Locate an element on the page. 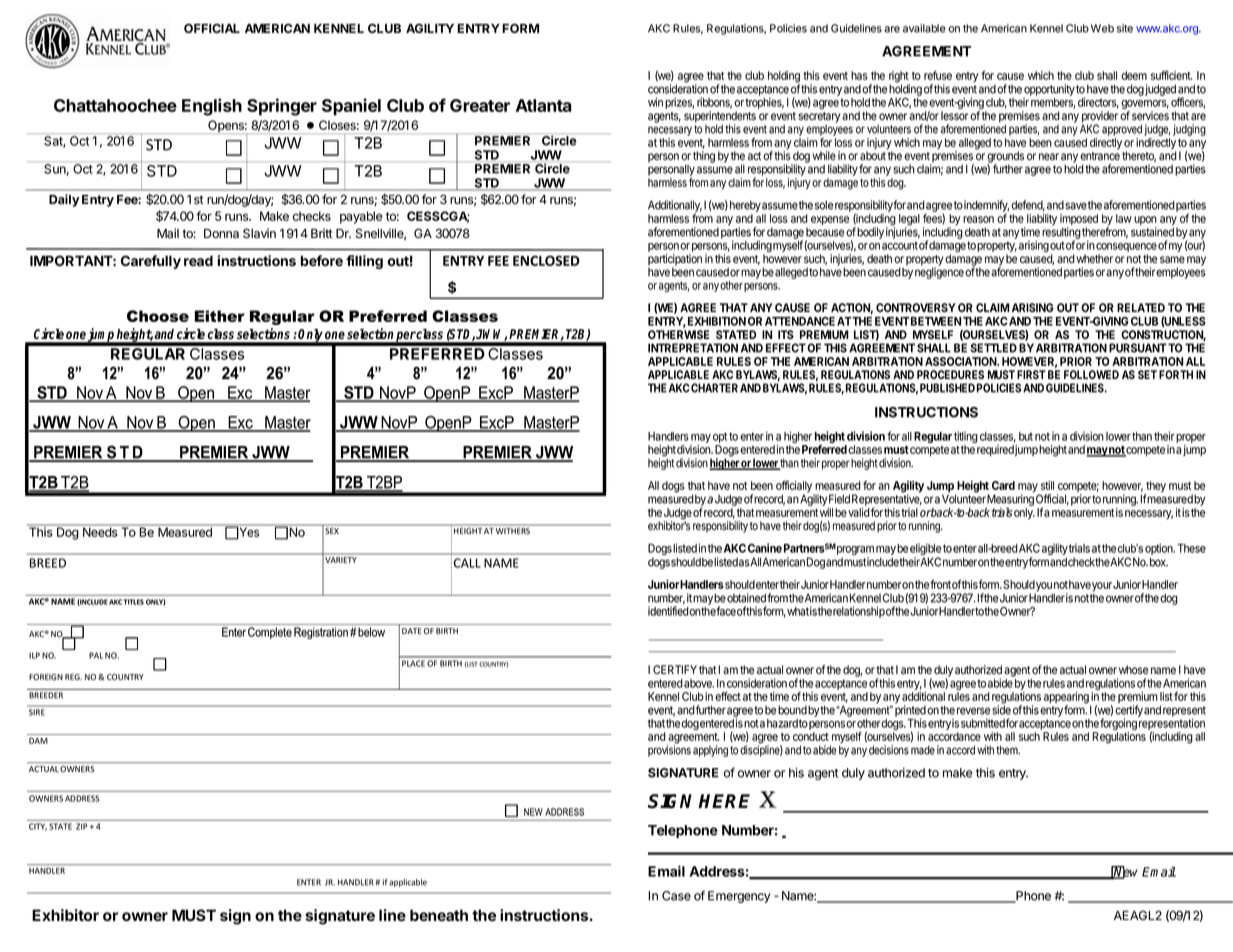 The height and width of the document is (952, 1233). Needs is located at coordinates (100, 532).
